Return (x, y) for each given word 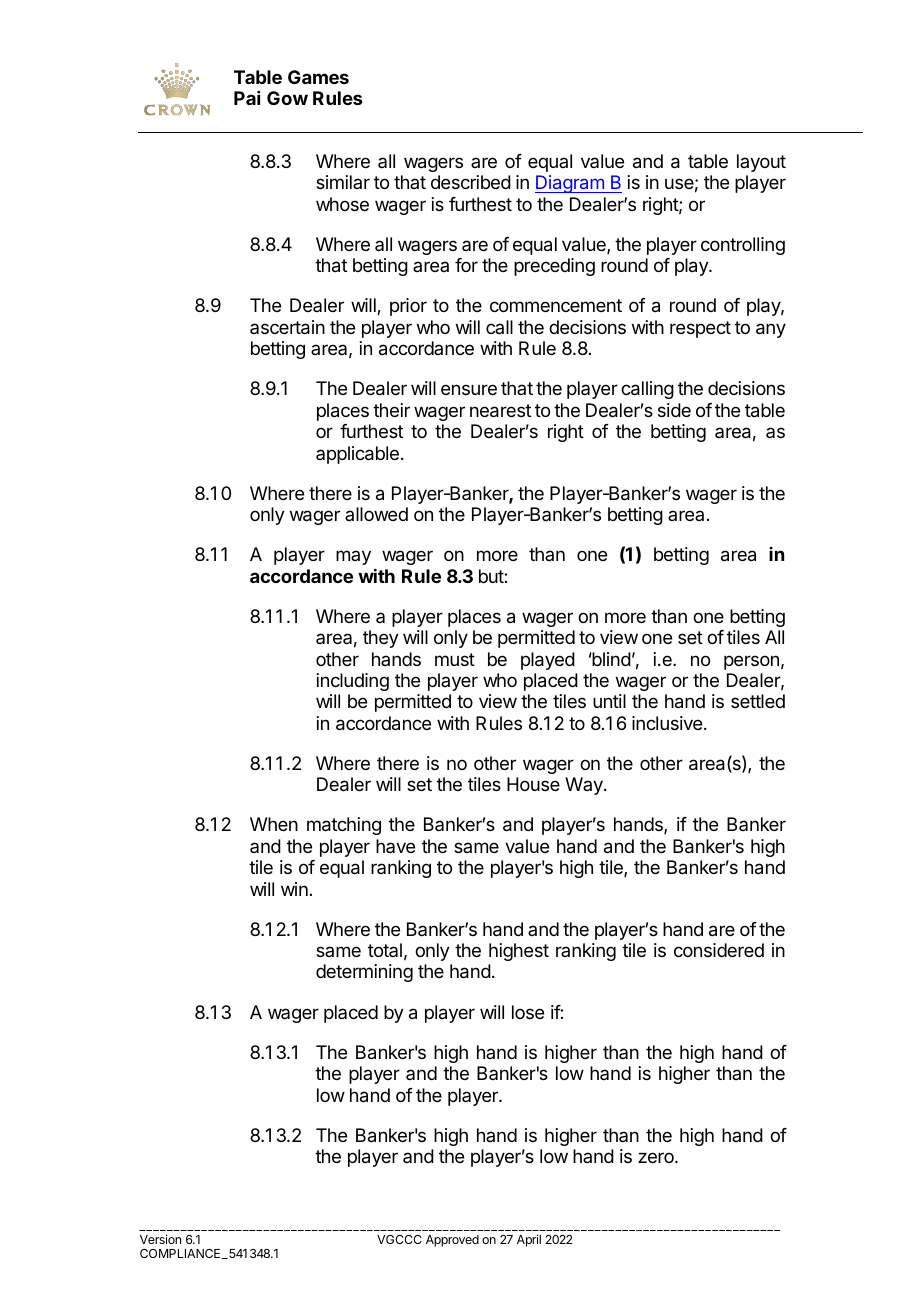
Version (160, 1239)
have (395, 846)
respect (700, 329)
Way (585, 786)
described (471, 182)
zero (657, 1157)
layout (761, 163)
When (274, 824)
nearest (500, 411)
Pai (247, 98)
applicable (357, 455)
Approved (452, 1241)
